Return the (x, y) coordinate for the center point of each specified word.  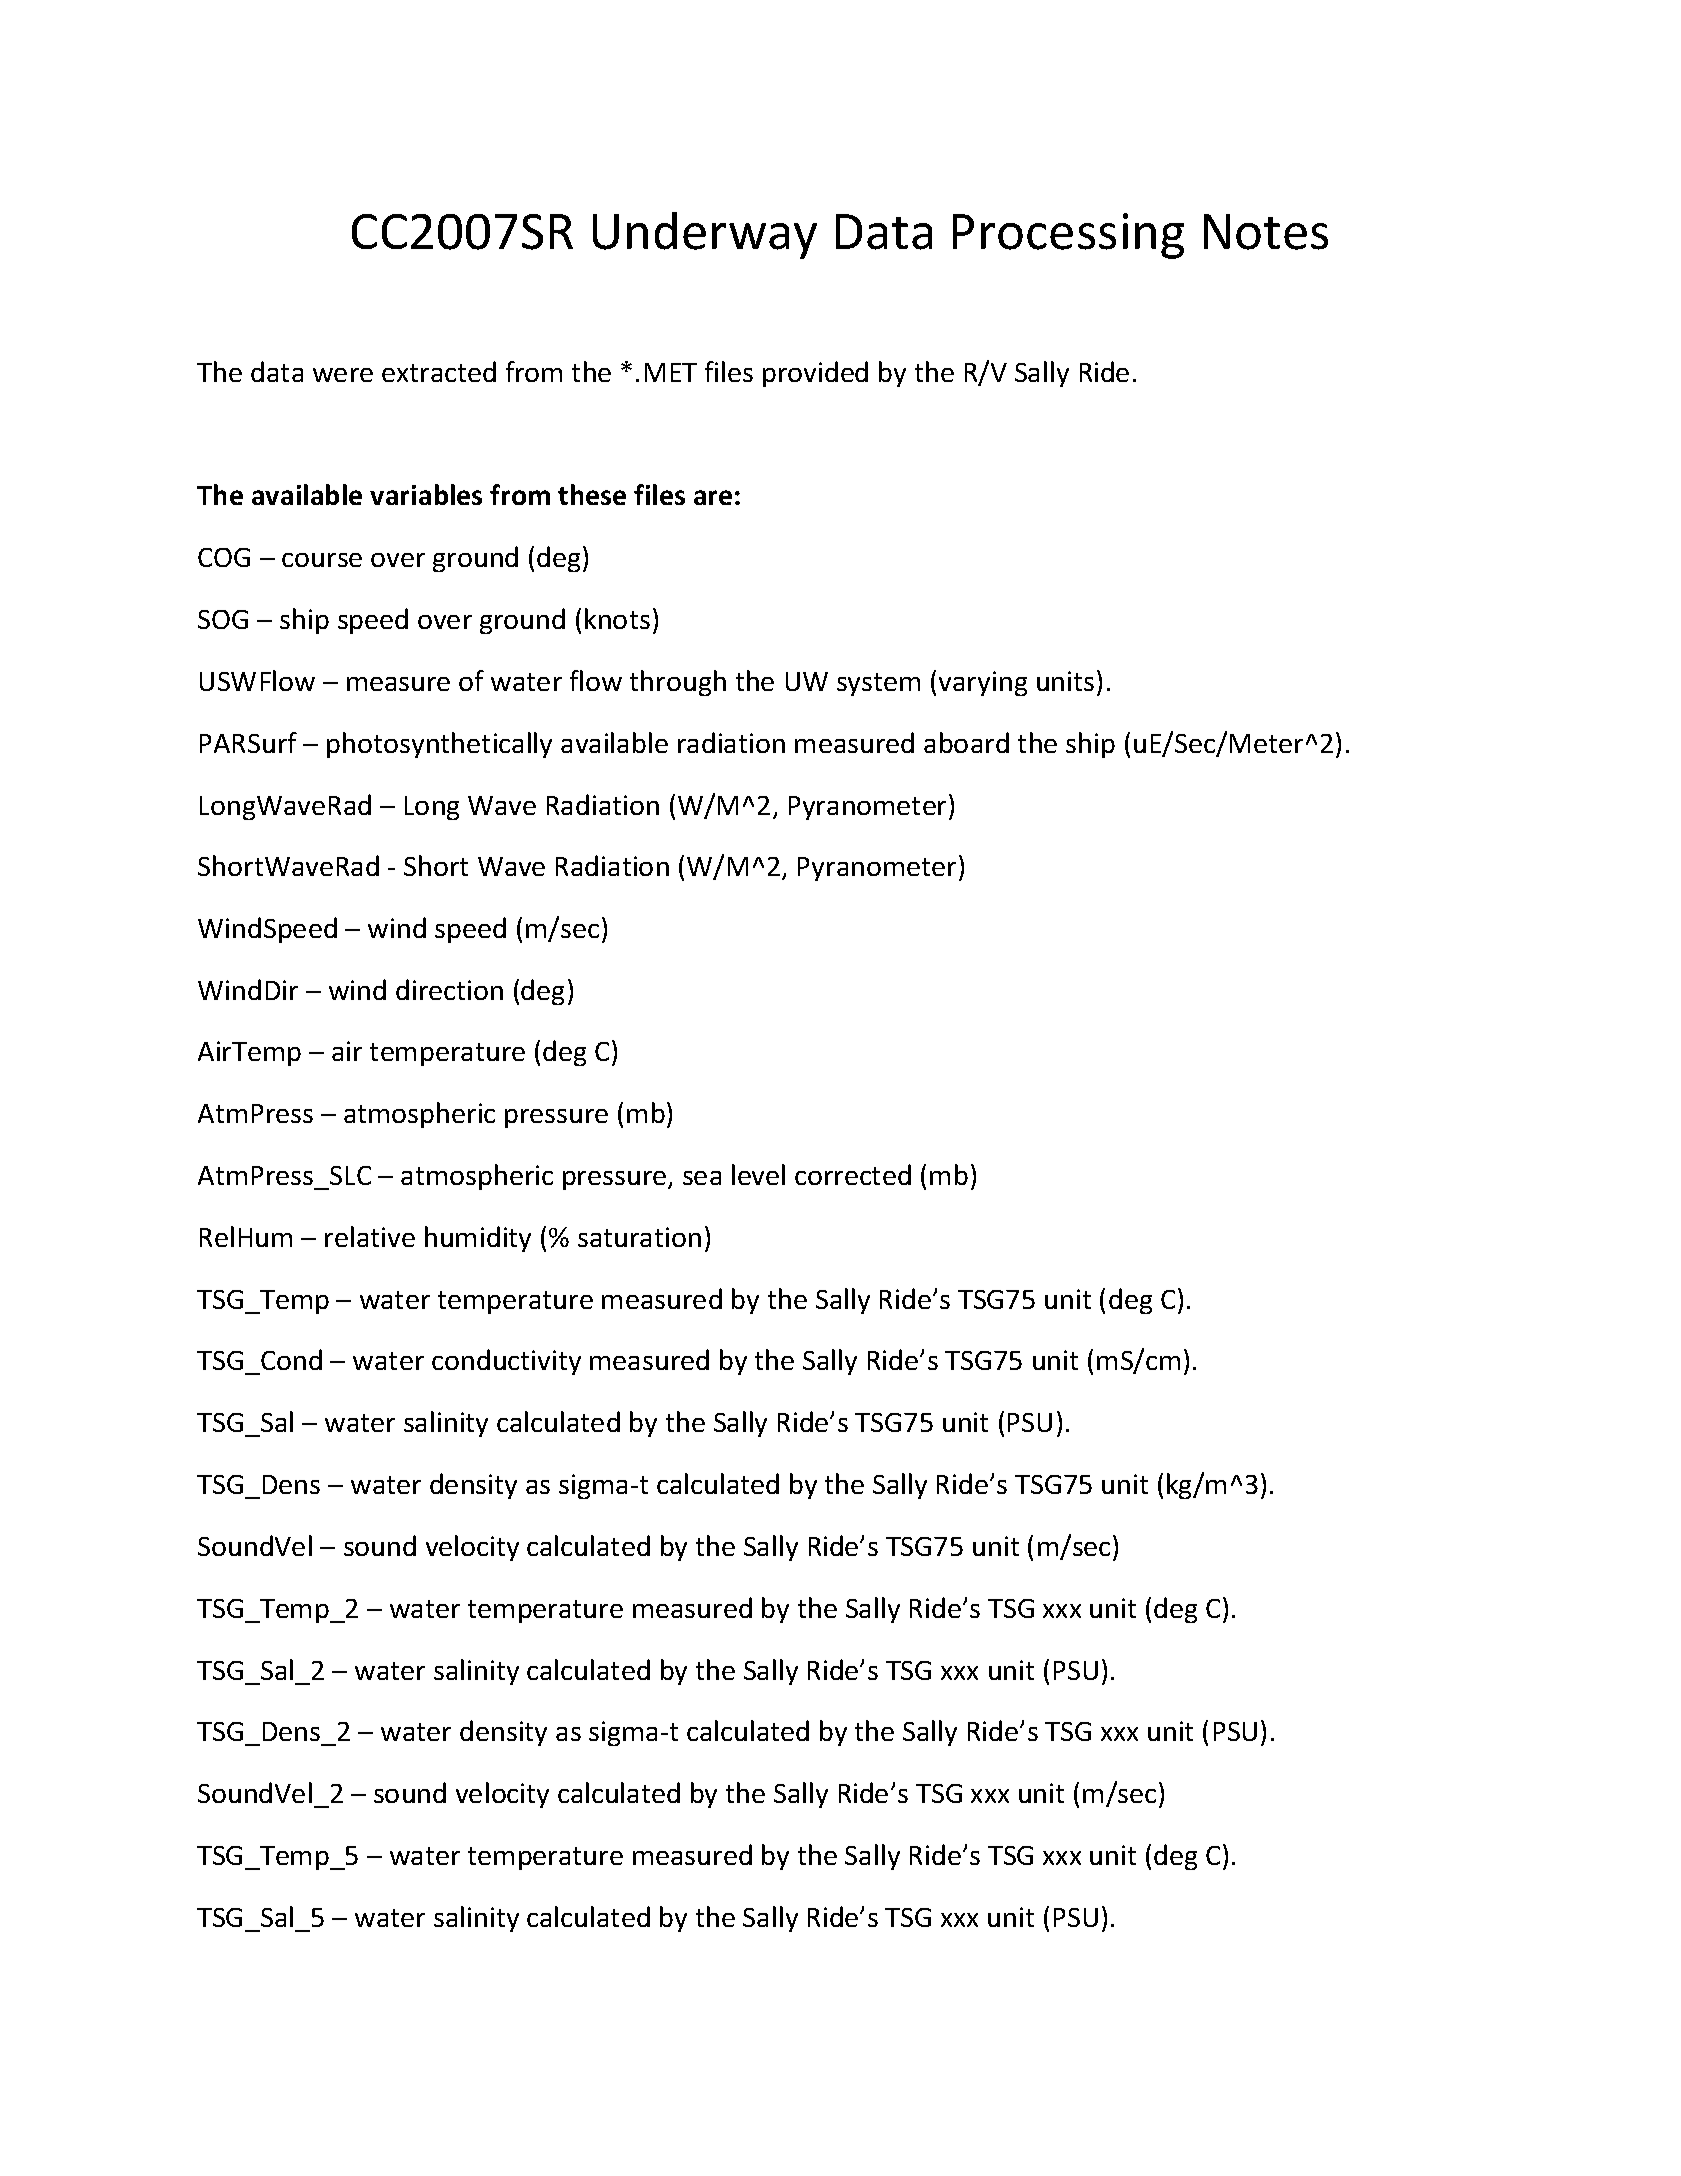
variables (426, 494)
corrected (853, 1174)
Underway (705, 235)
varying (983, 683)
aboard (966, 742)
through (678, 683)
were (343, 375)
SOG (223, 619)
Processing (1068, 236)
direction (449, 989)
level (758, 1174)
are (713, 497)
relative (370, 1236)
